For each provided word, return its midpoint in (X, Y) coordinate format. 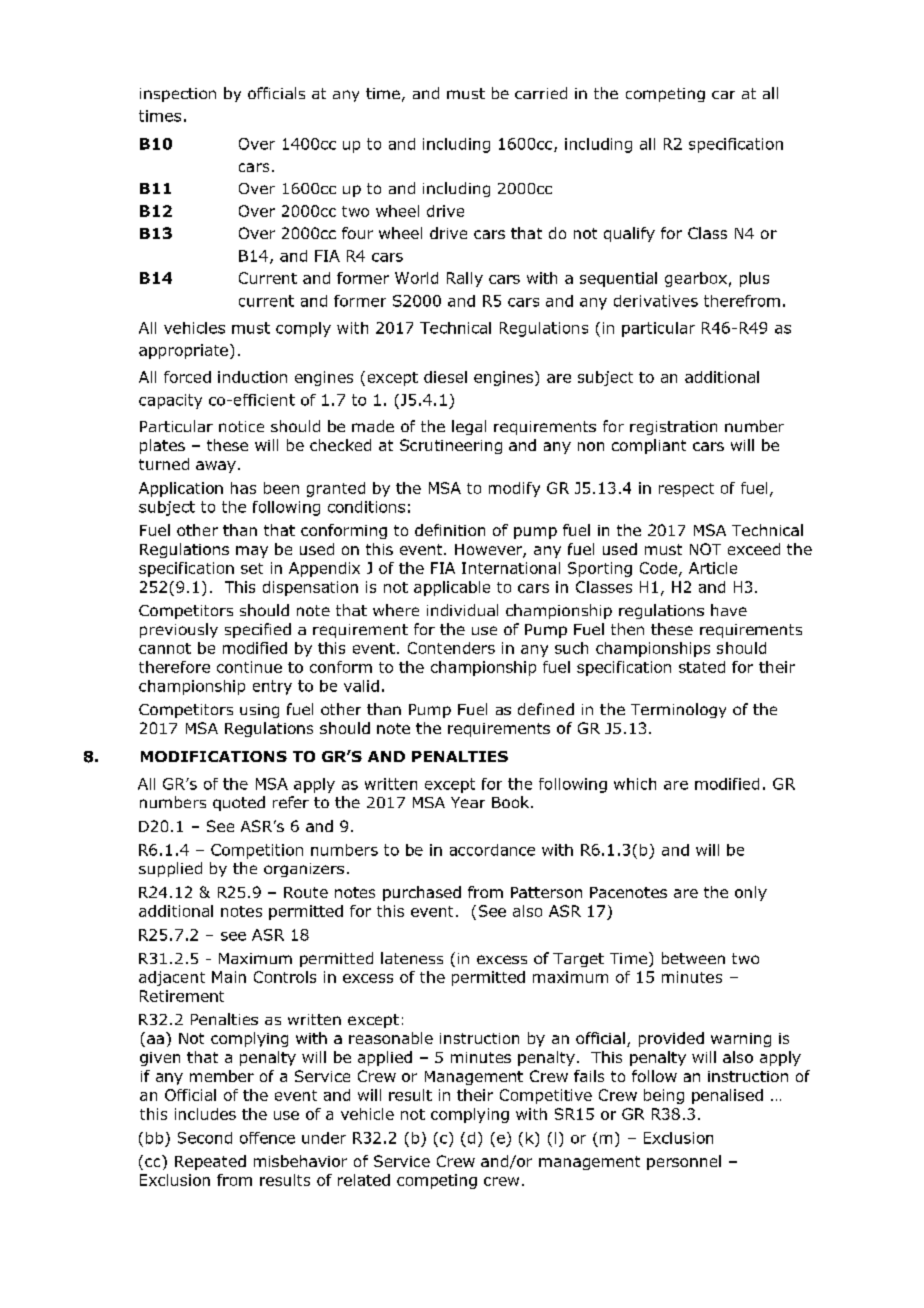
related (364, 1180)
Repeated (210, 1162)
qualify (629, 234)
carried (541, 93)
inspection (178, 95)
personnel (684, 1162)
